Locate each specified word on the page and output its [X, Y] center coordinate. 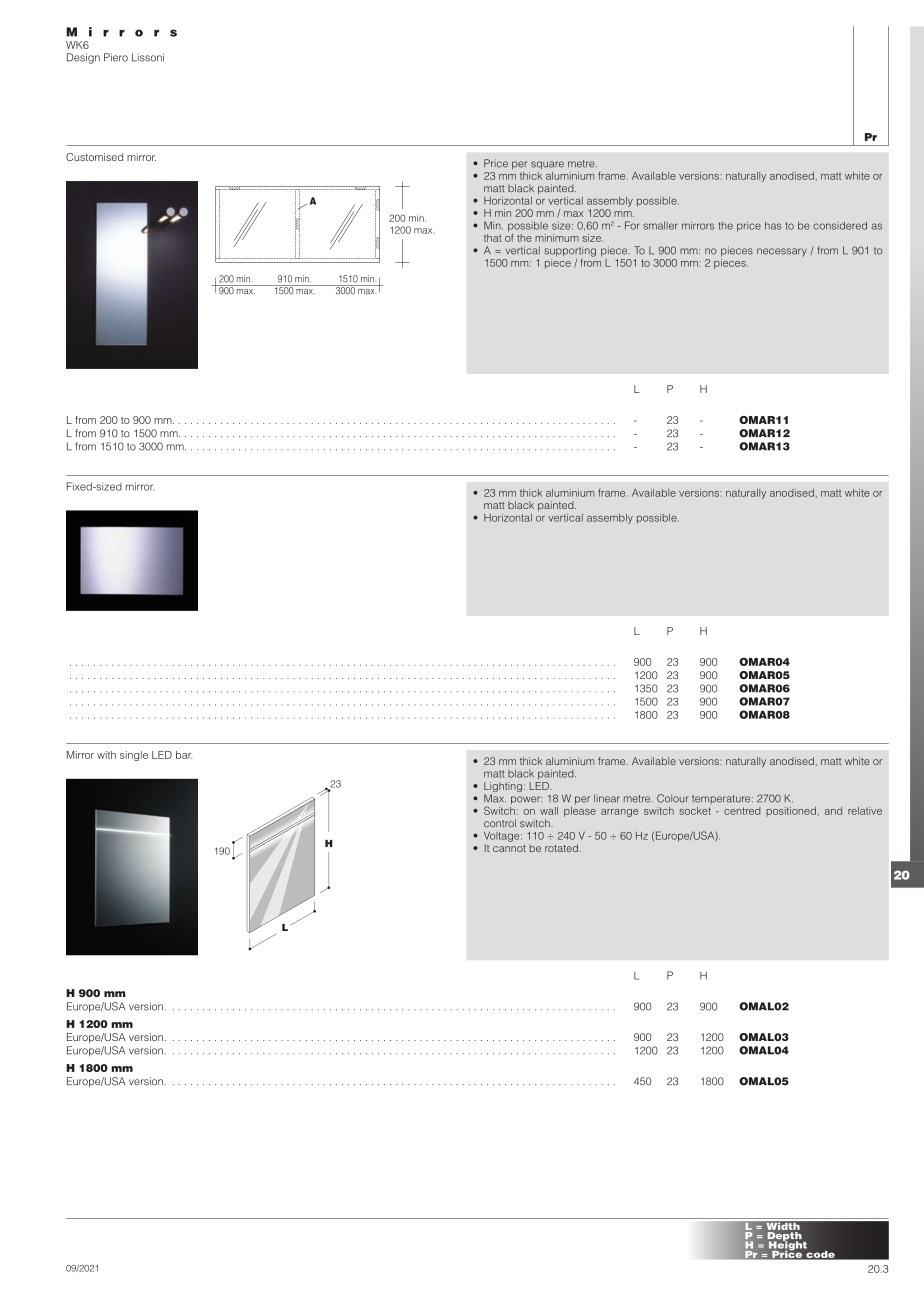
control [500, 823]
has [773, 225]
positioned [791, 812]
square [547, 165]
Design [83, 58]
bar [184, 755]
